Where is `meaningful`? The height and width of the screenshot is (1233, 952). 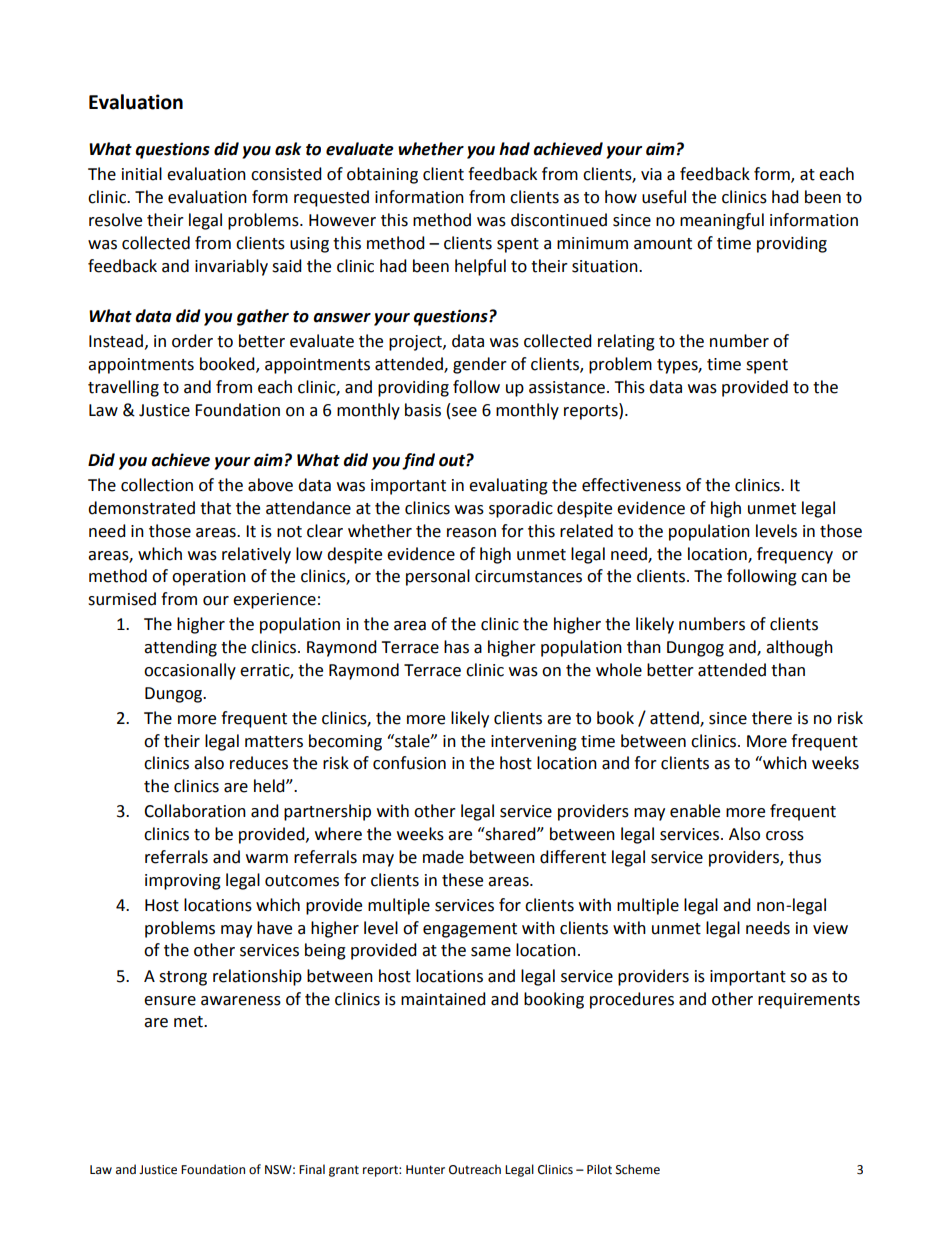
meaningful is located at coordinates (722, 221).
